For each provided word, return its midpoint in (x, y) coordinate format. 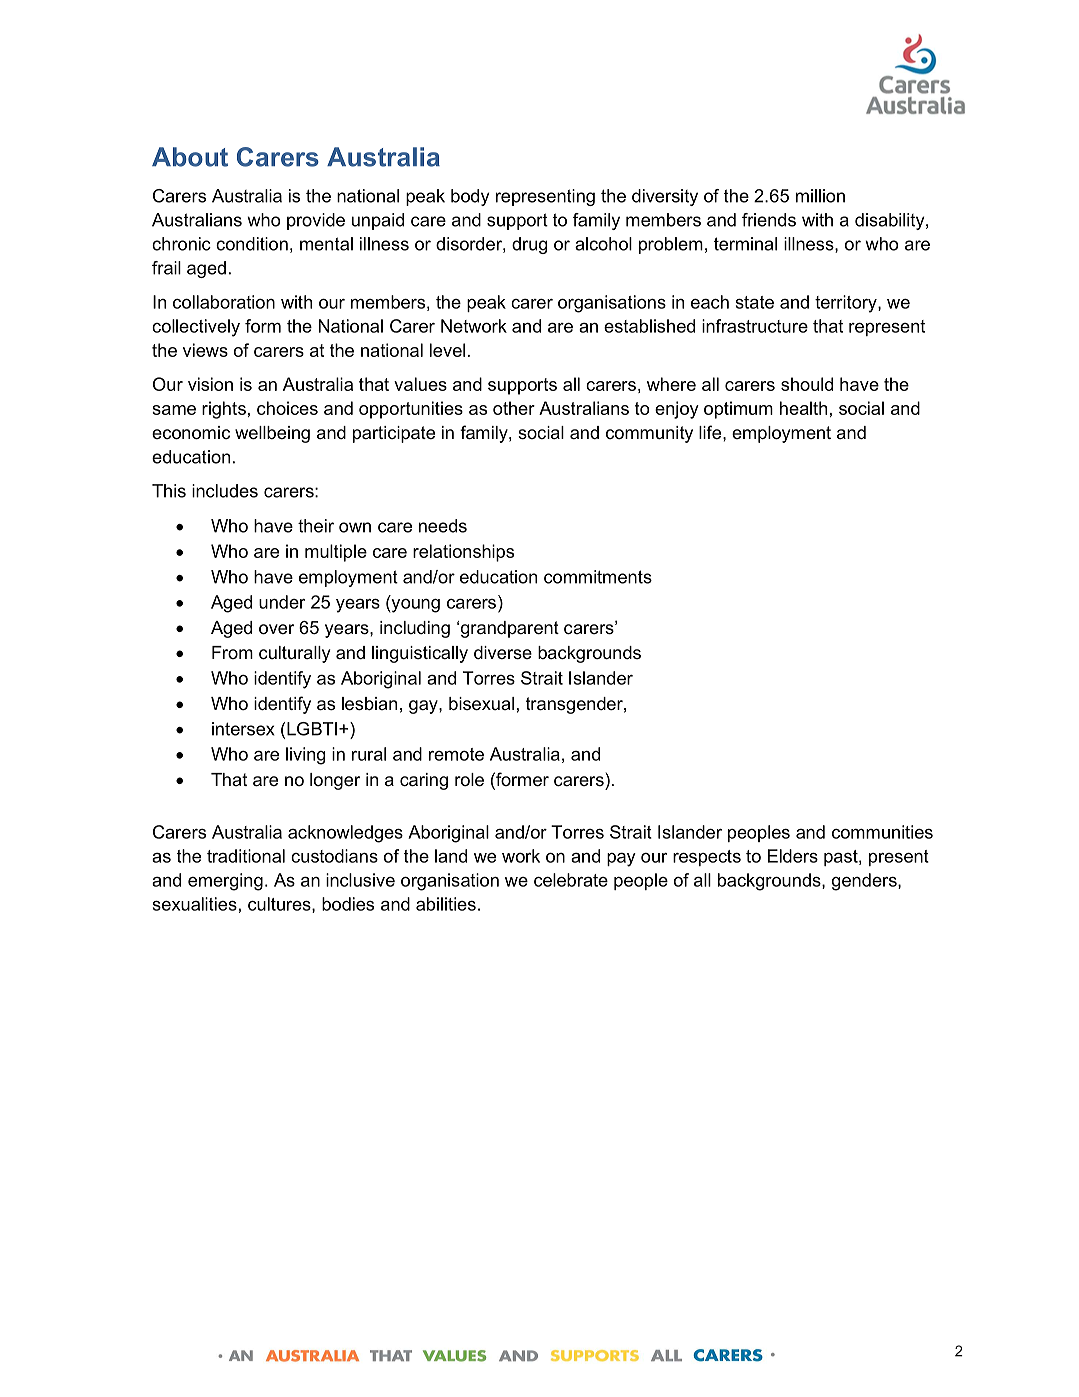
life (711, 432)
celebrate (571, 880)
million (820, 196)
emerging (225, 882)
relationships (463, 553)
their (316, 526)
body (470, 197)
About (190, 157)
